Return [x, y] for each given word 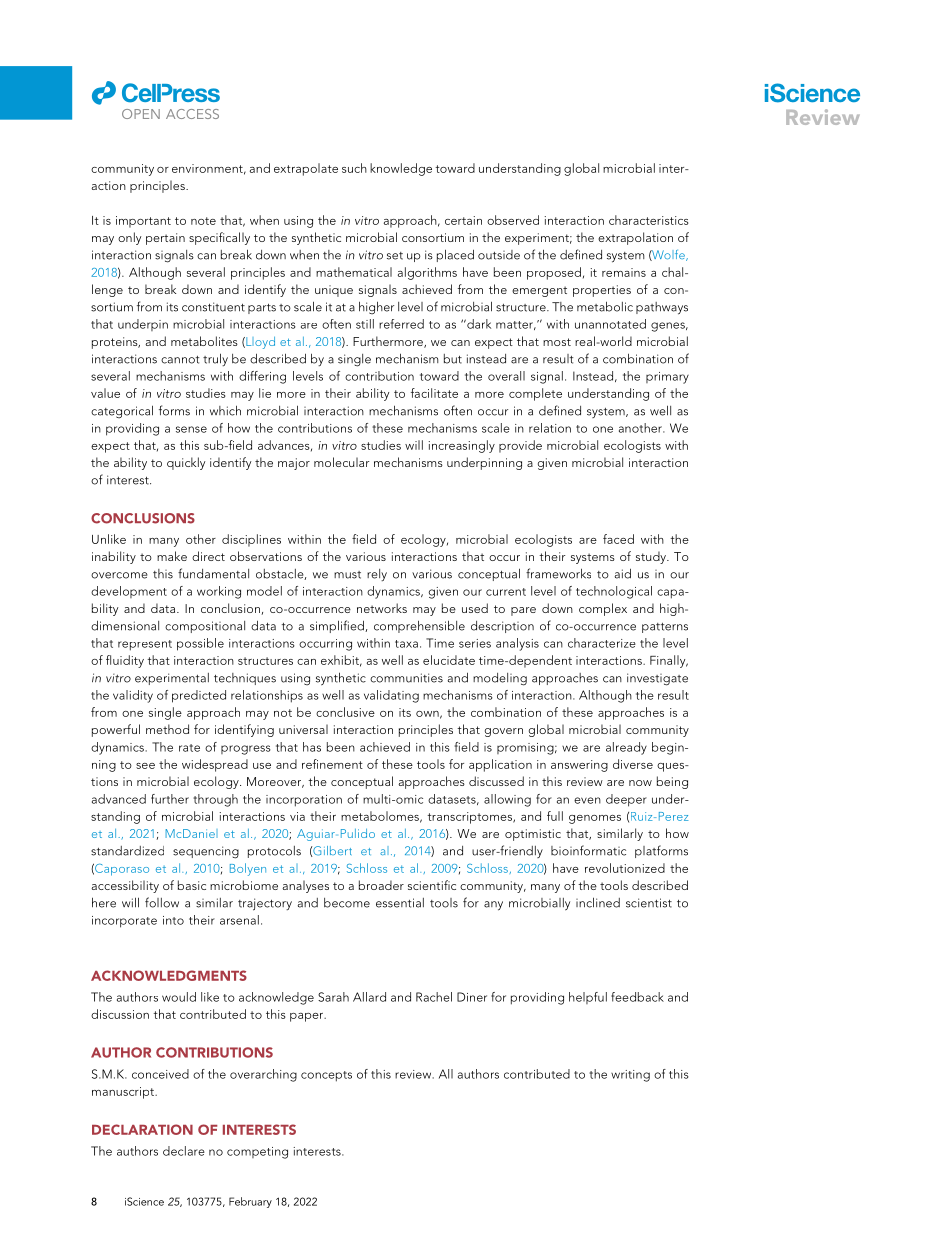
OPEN [141, 114]
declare [184, 1151]
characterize [602, 643]
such [354, 168]
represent [145, 645]
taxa [406, 644]
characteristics [649, 220]
